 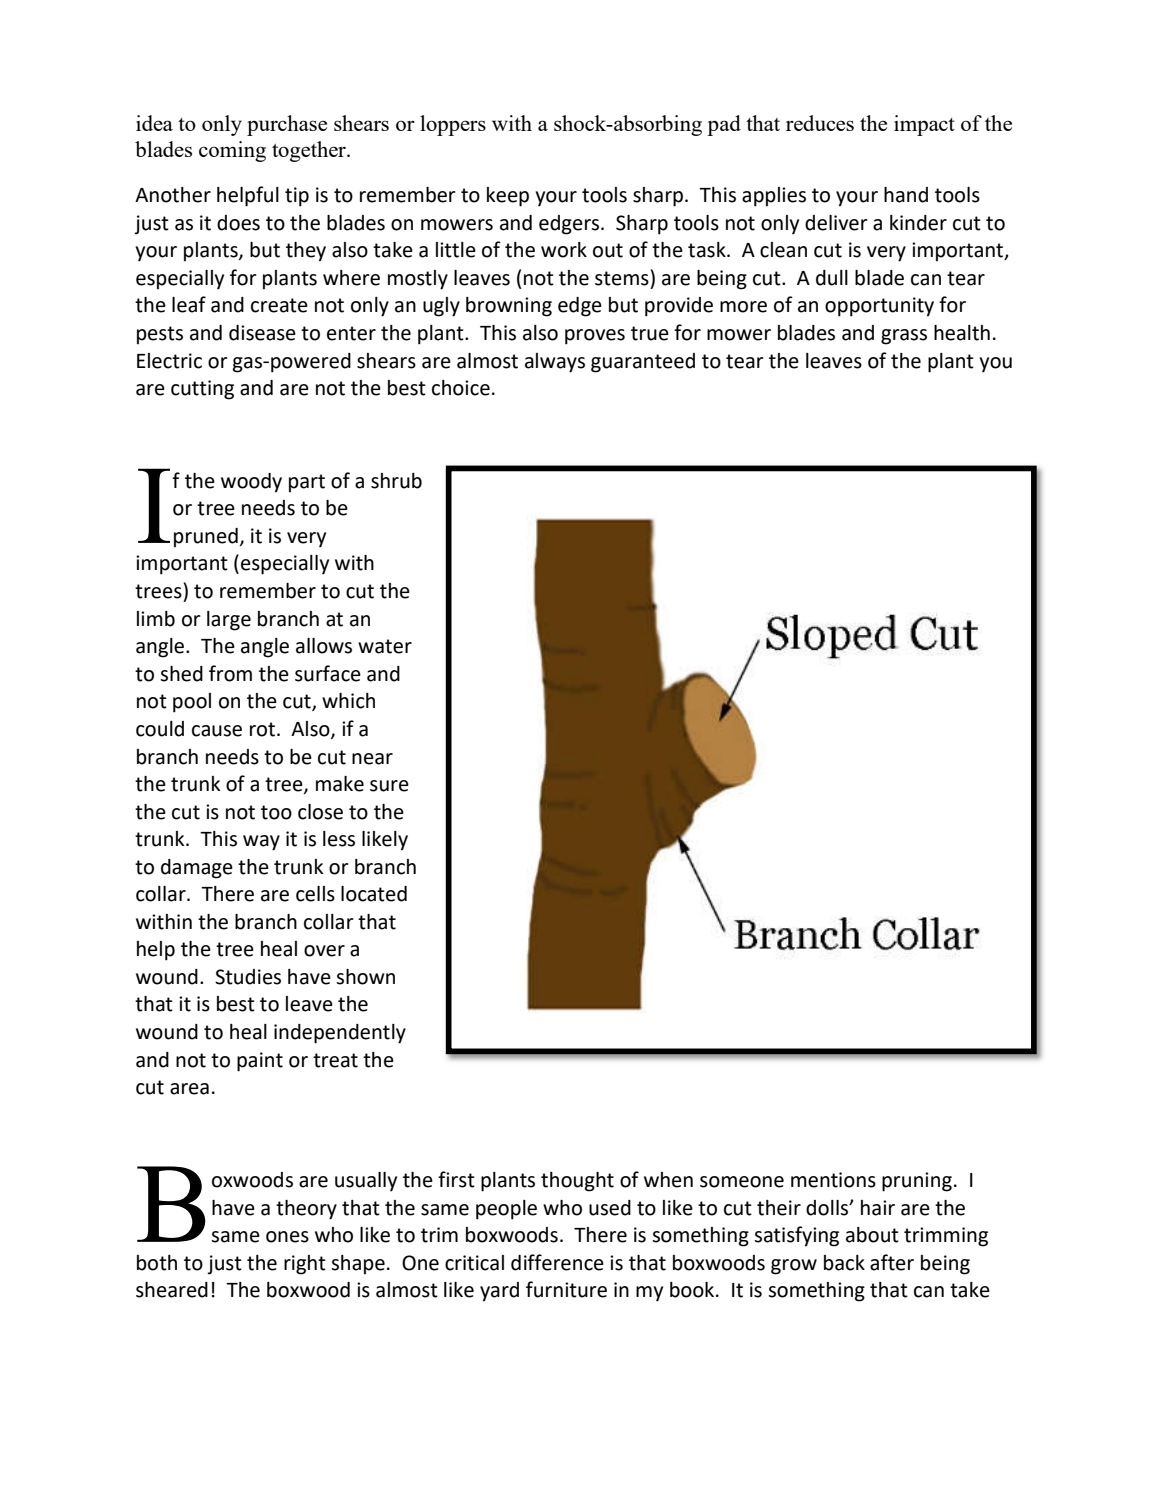 I want to click on mentions, so click(x=833, y=1180).
